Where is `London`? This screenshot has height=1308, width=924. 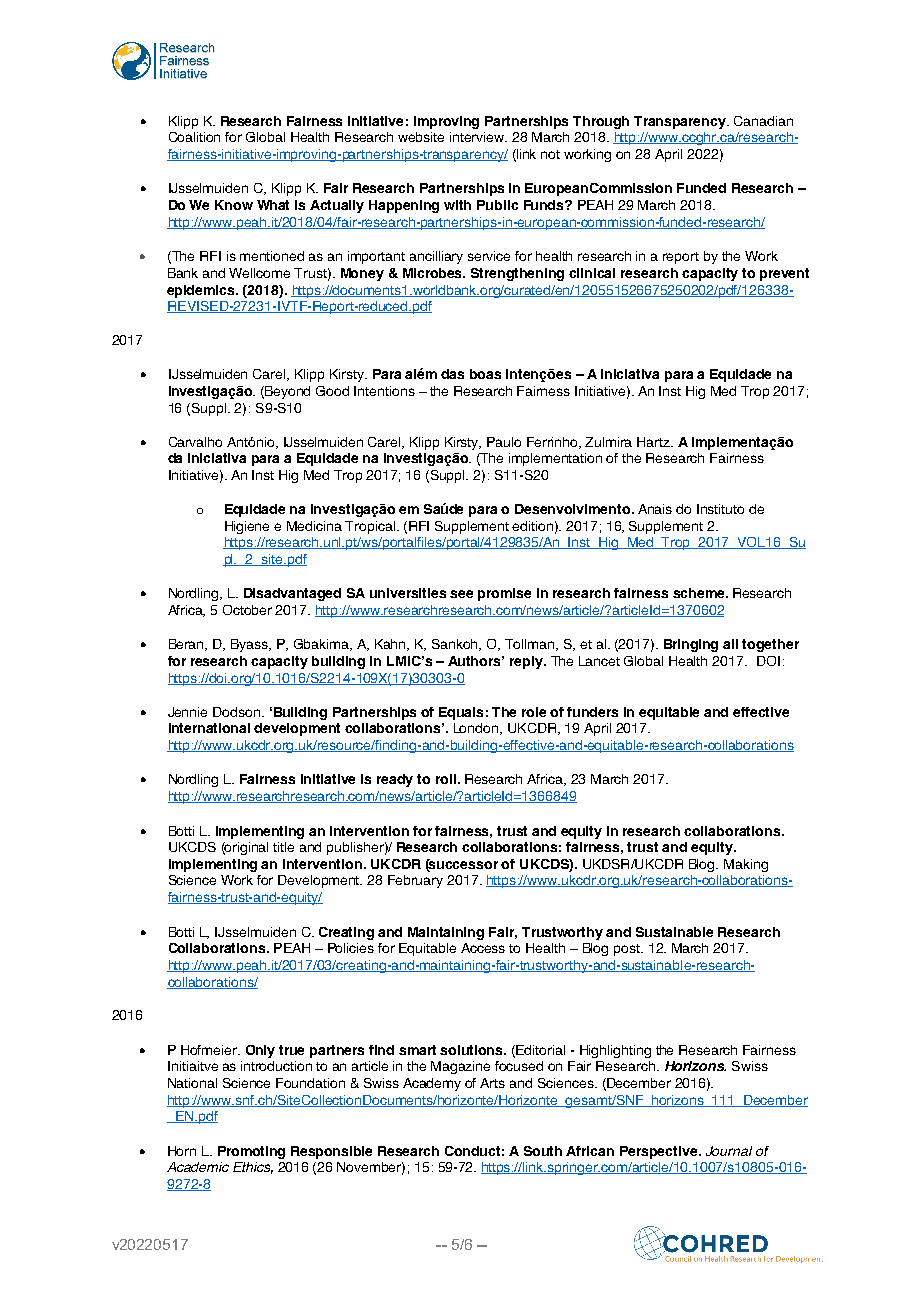 London is located at coordinates (477, 729).
